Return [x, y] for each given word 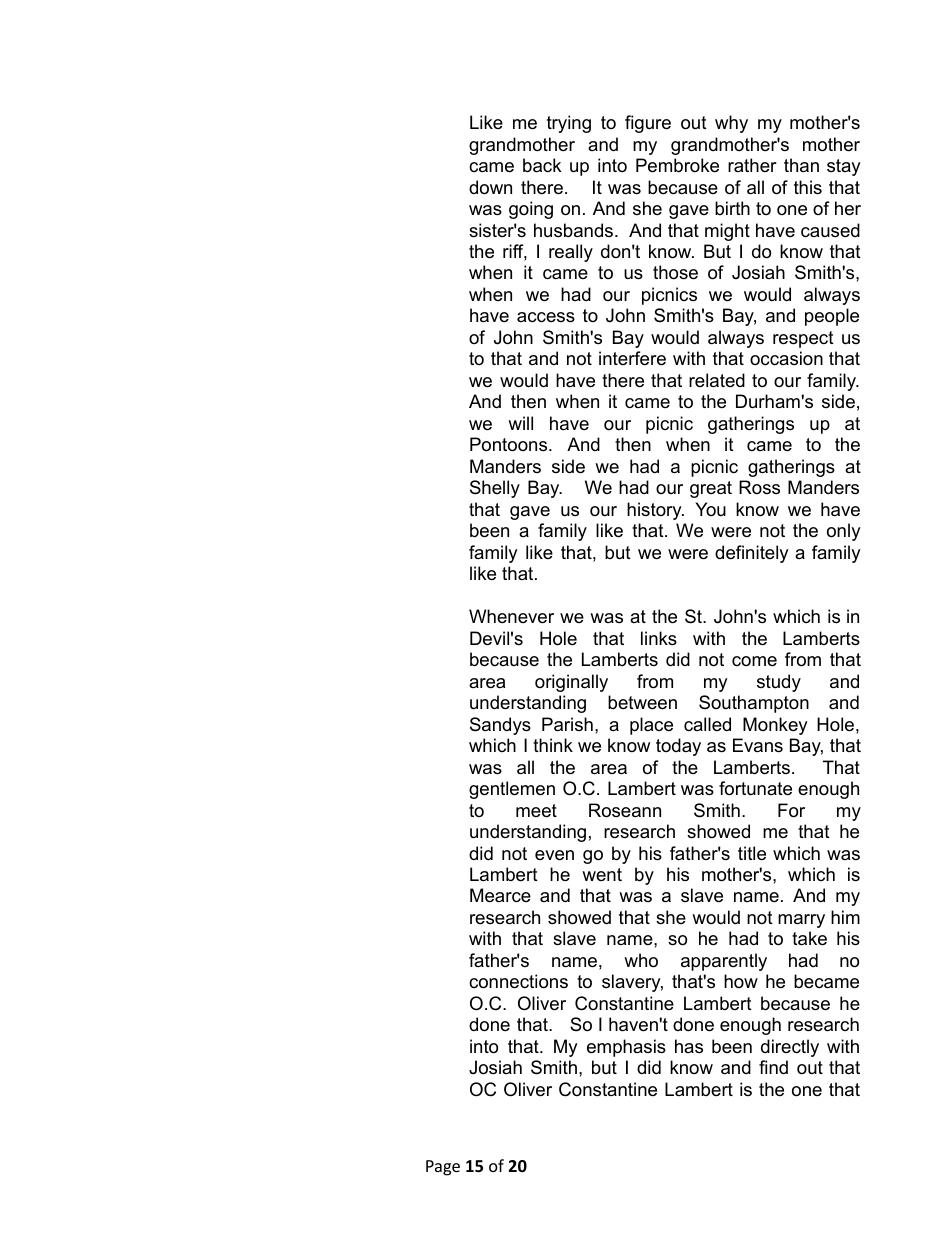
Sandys [500, 726]
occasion [786, 358]
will [520, 423]
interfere [632, 358]
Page [443, 1168]
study [779, 683]
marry [801, 921]
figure [648, 124]
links [659, 638]
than [801, 165]
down [490, 187]
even [554, 855]
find [773, 1067]
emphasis [626, 1048]
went [602, 874]
